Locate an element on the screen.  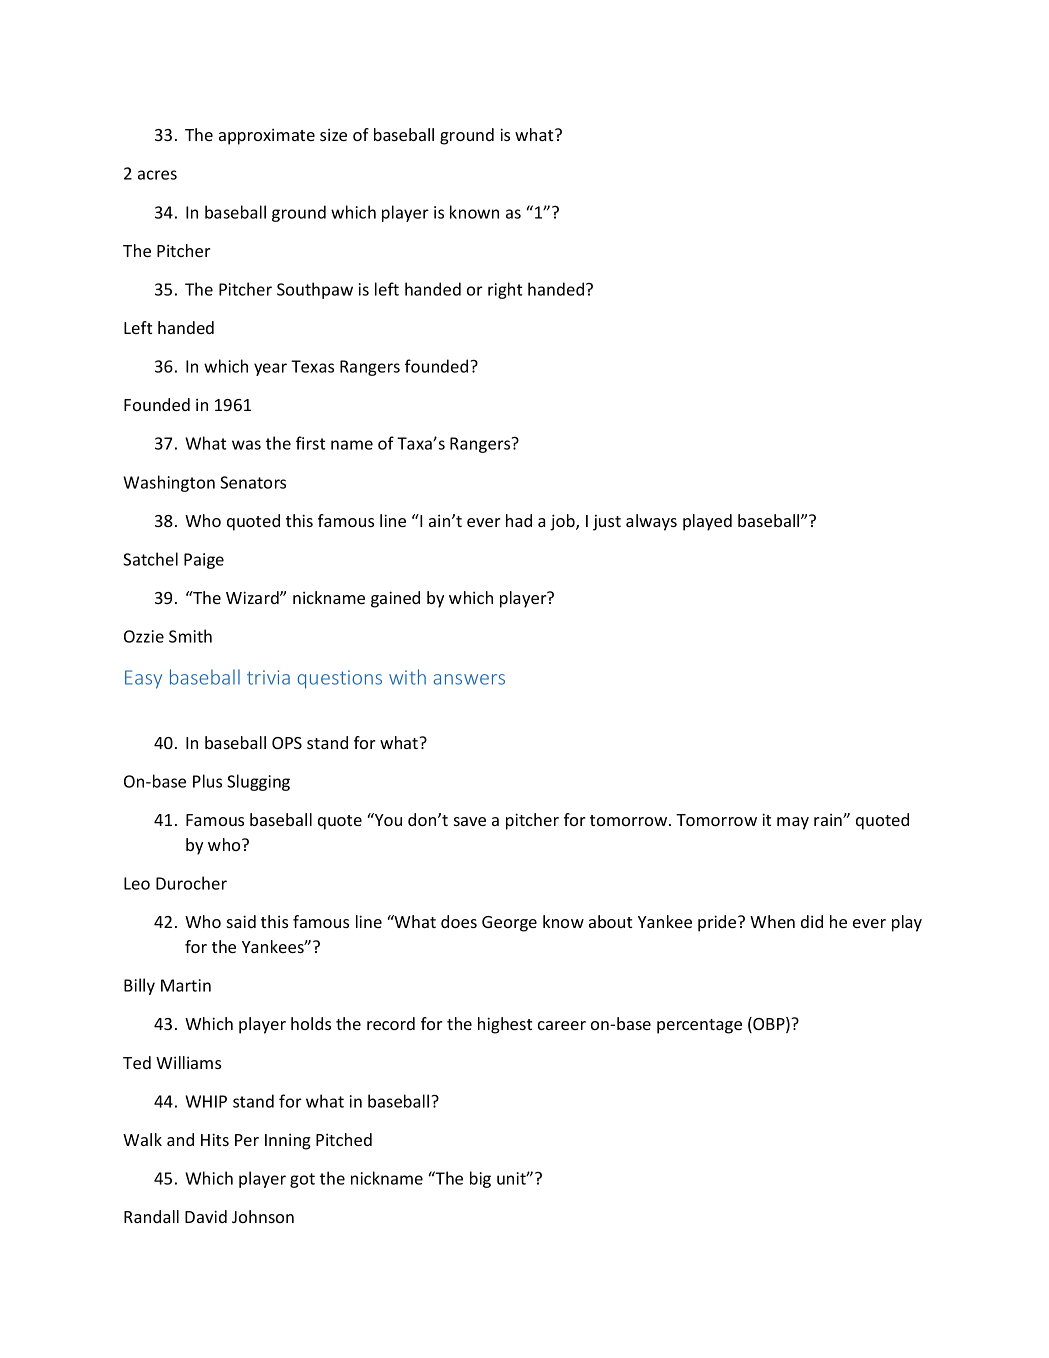
may is located at coordinates (793, 823).
